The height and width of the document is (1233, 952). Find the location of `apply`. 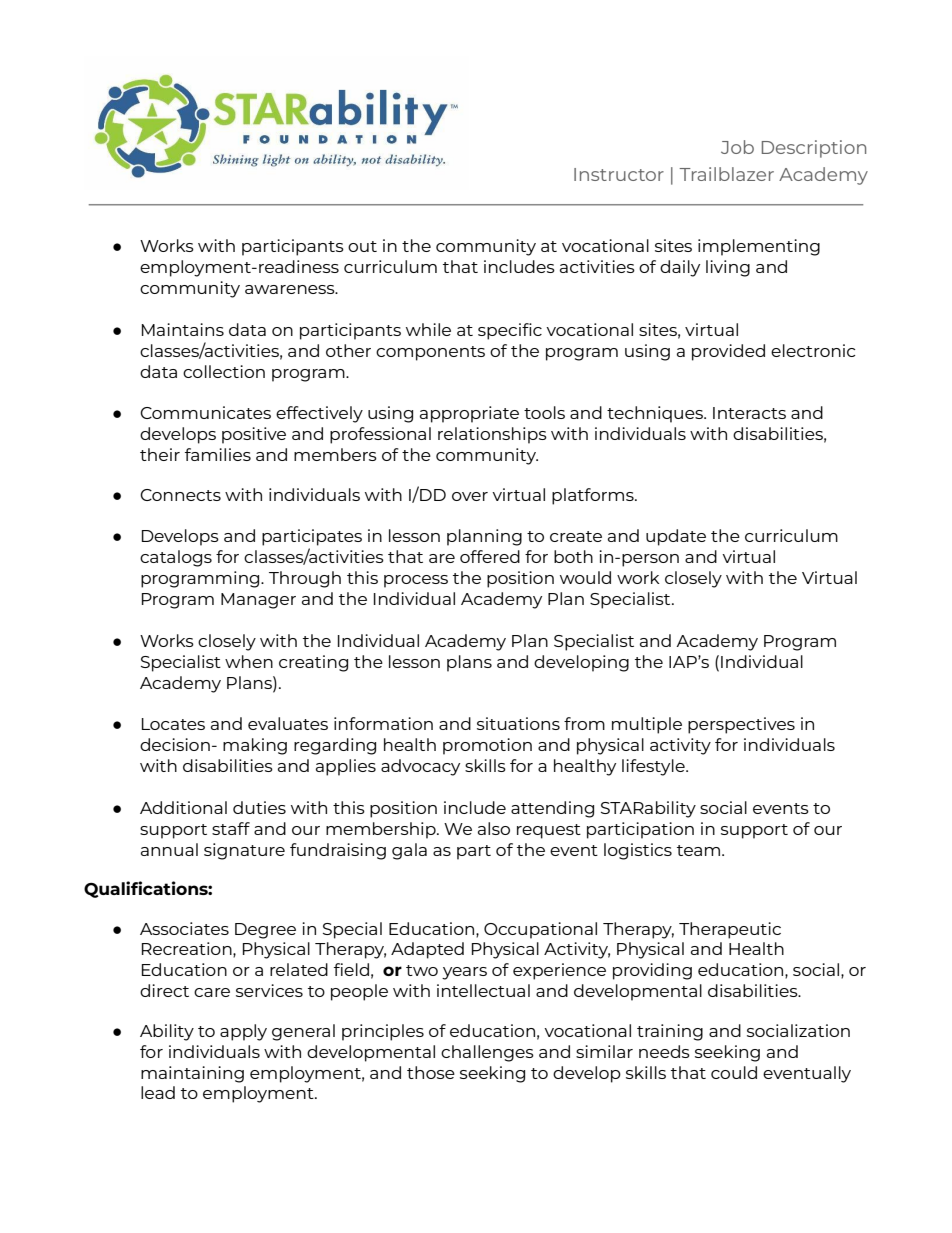

apply is located at coordinates (243, 1032).
